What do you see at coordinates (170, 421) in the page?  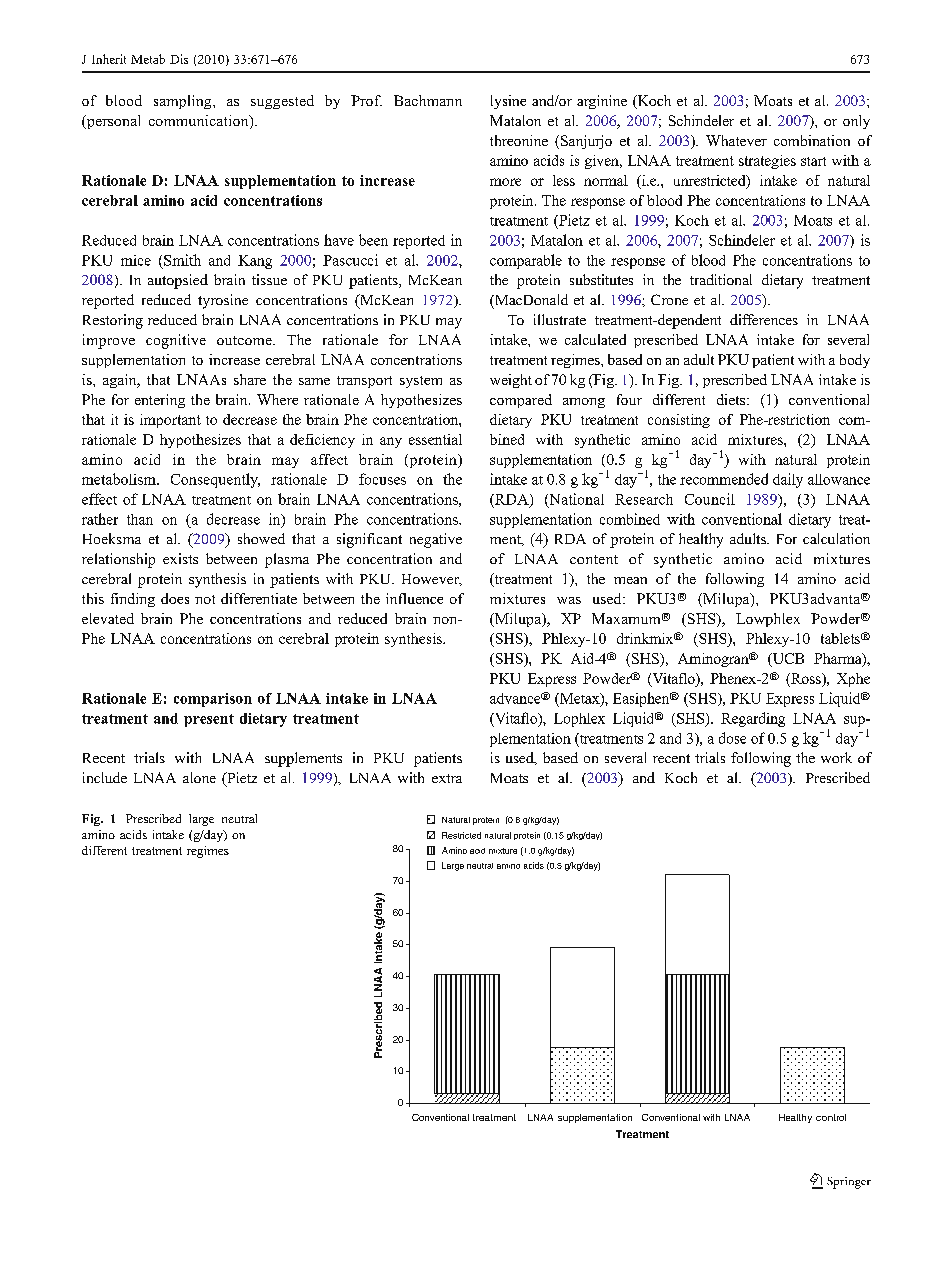 I see `important` at bounding box center [170, 421].
